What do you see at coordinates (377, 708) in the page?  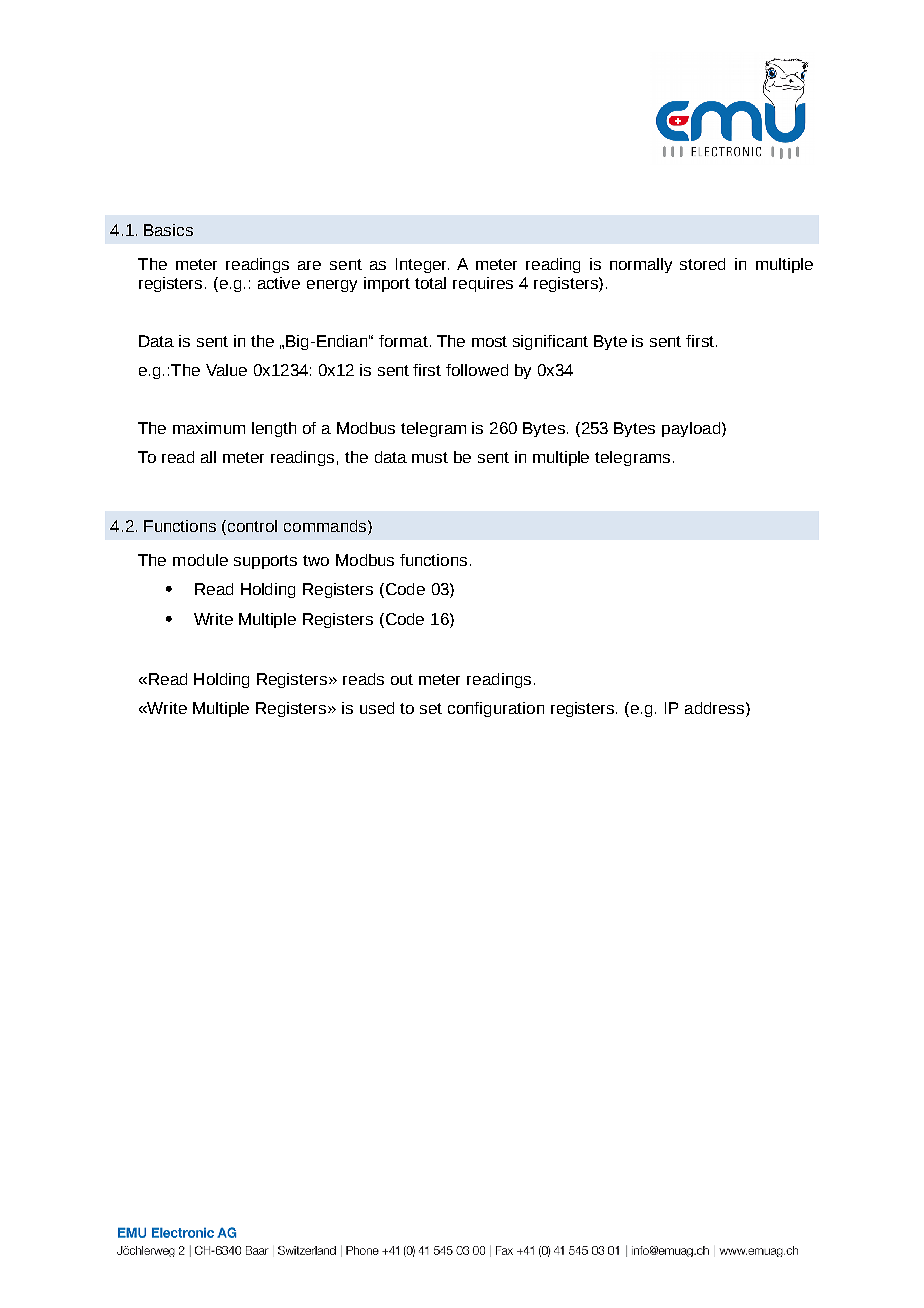 I see `used` at bounding box center [377, 708].
